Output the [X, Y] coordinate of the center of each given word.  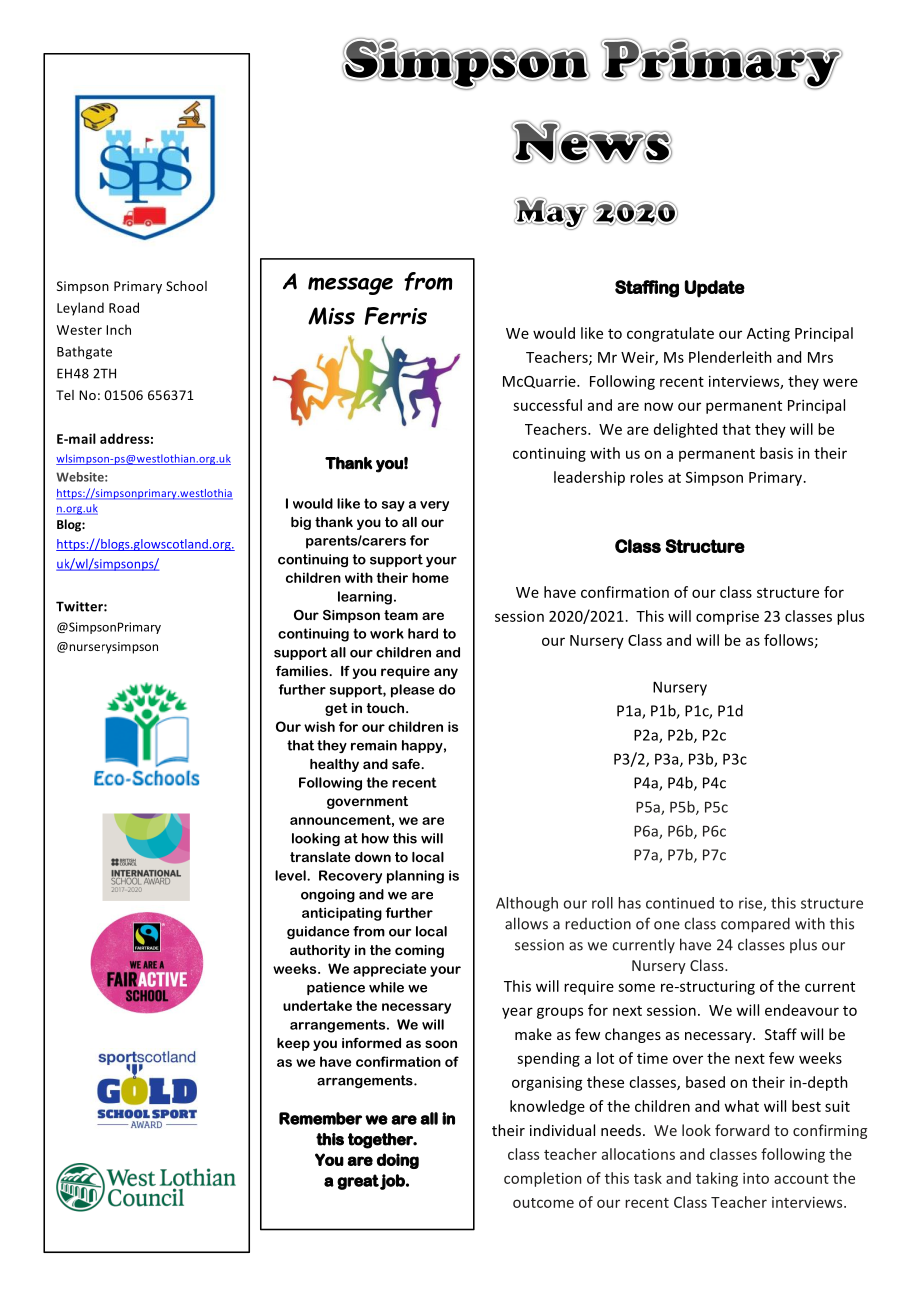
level [291, 875]
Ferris [395, 316]
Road [124, 307]
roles [646, 477]
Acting [768, 334]
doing [398, 1161]
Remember [320, 1118]
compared [755, 925]
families [303, 671]
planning [415, 877]
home [430, 577]
